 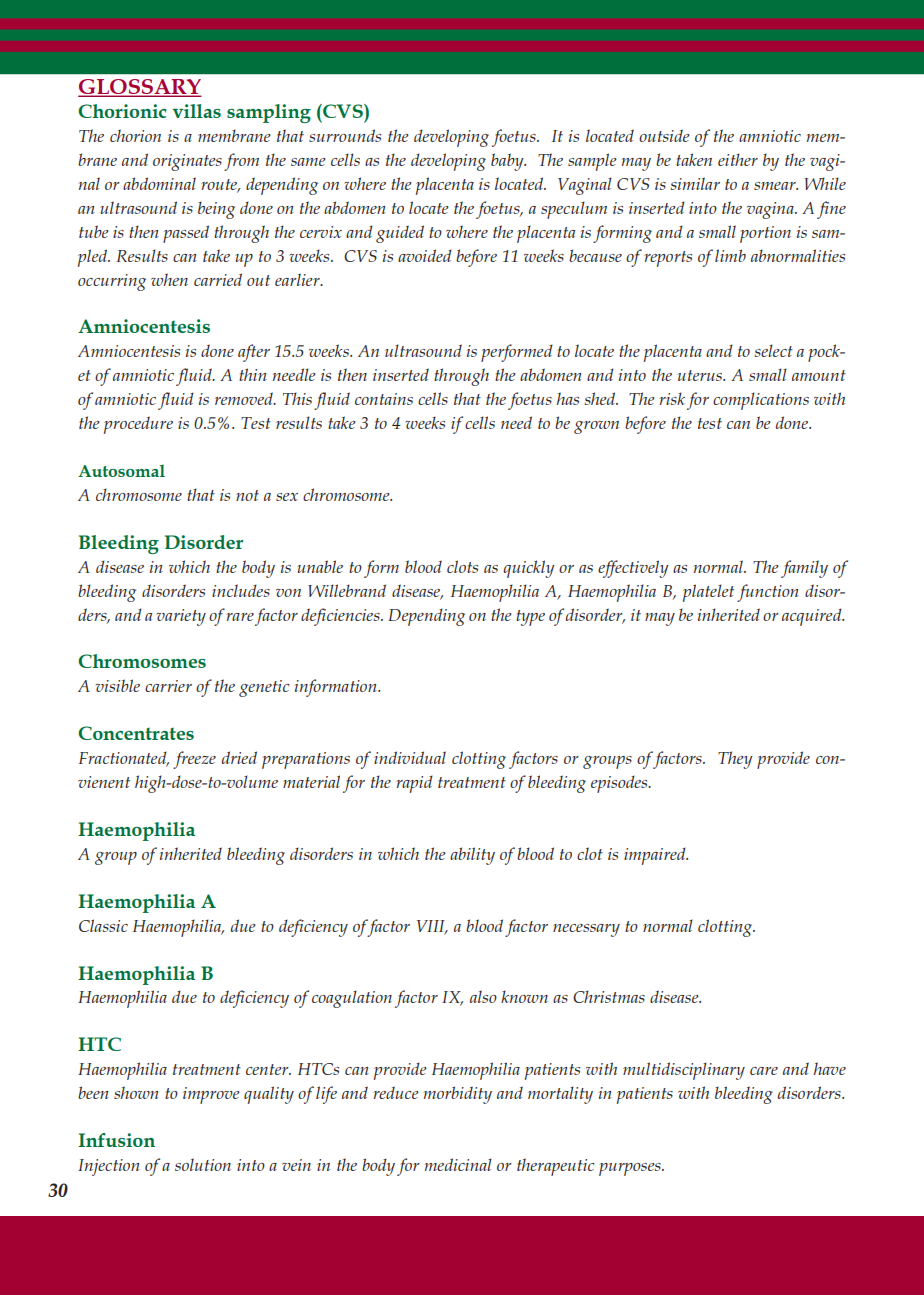 What do you see at coordinates (738, 159) in the page?
I see `either` at bounding box center [738, 159].
